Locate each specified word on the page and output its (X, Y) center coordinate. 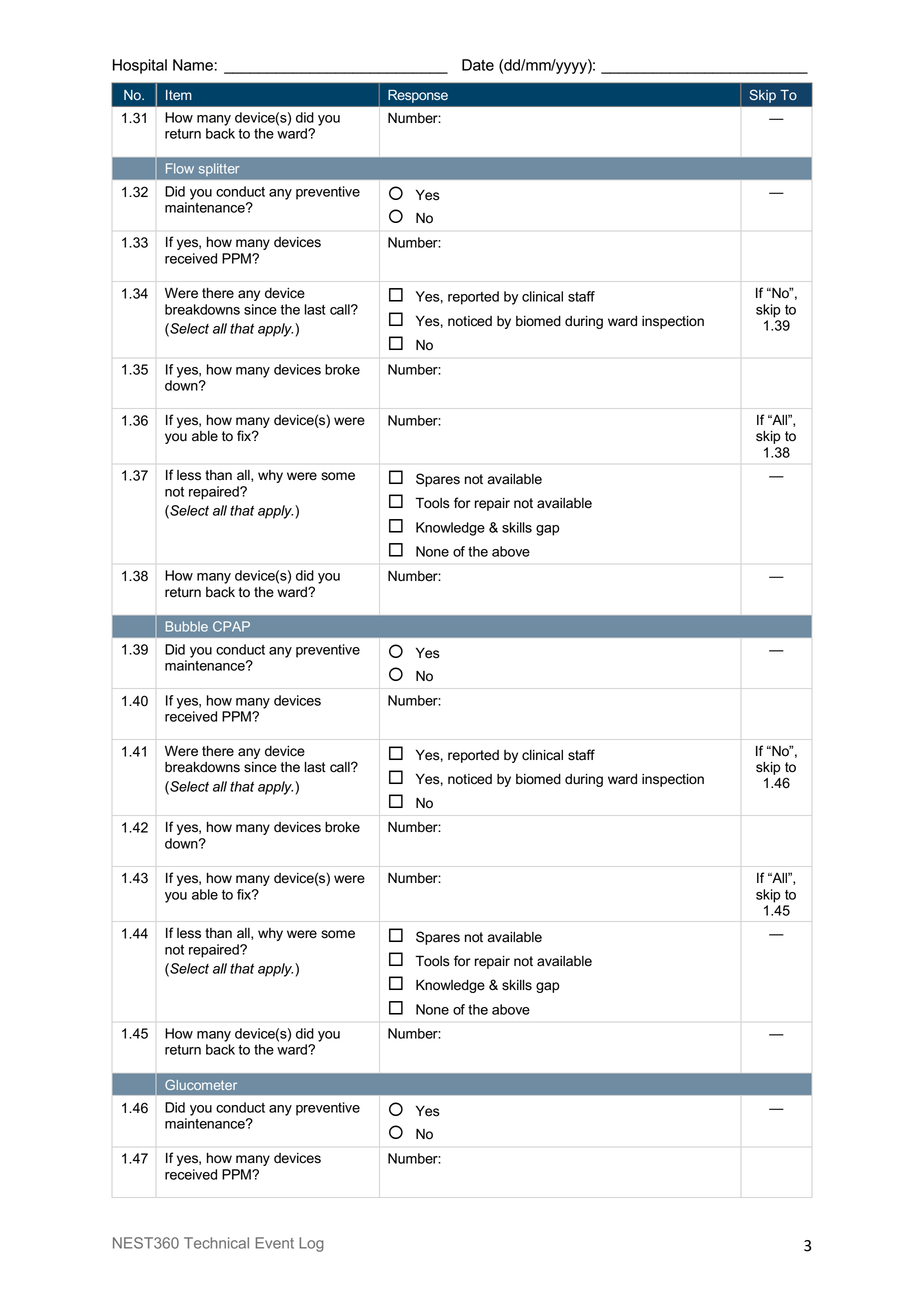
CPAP (231, 626)
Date (478, 65)
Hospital (140, 66)
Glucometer (201, 1085)
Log (311, 1244)
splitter (219, 169)
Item (179, 95)
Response (418, 96)
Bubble (187, 626)
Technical (216, 1243)
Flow (180, 168)
